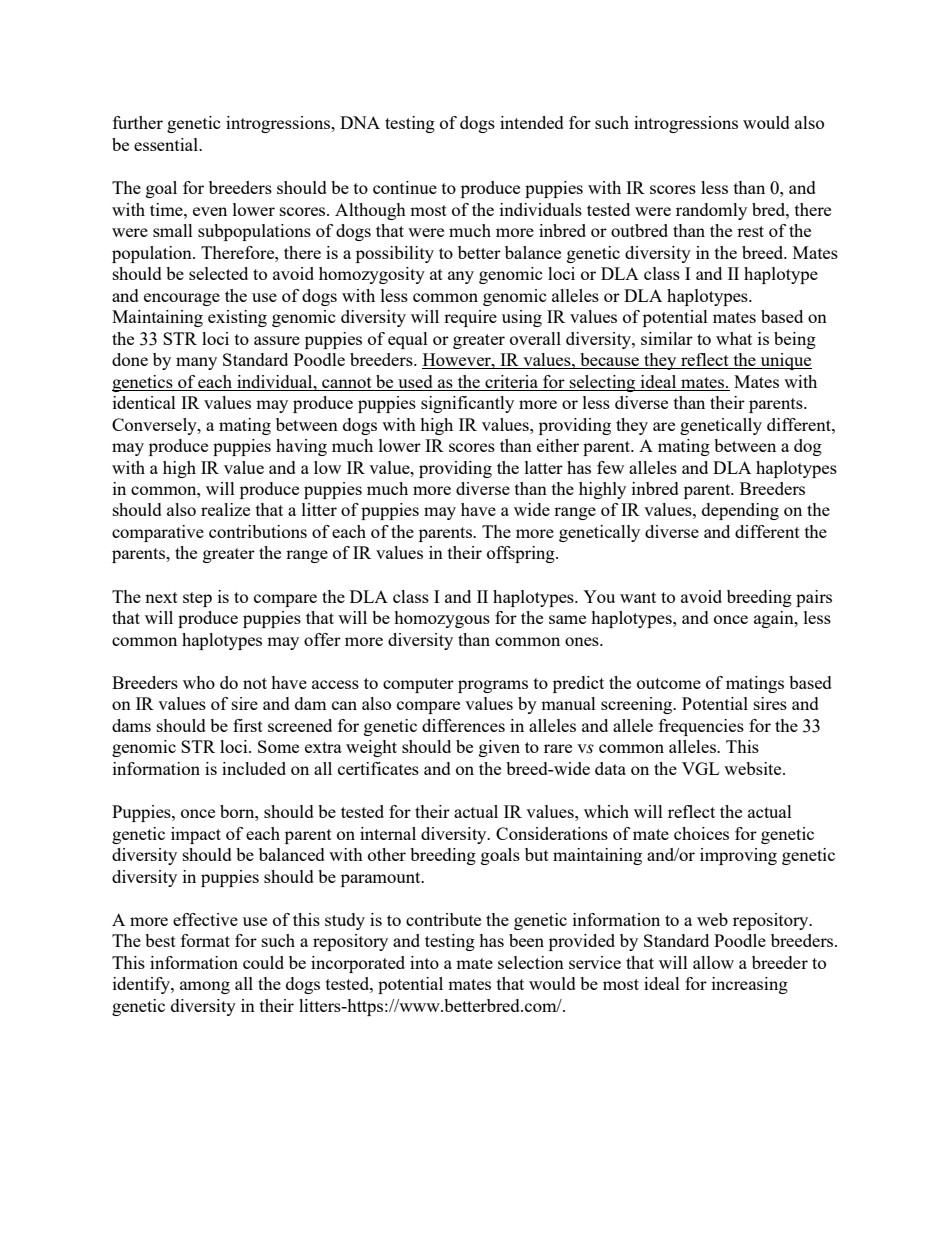  Describe the element at coordinates (167, 144) in the screenshot. I see `essential` at that location.
